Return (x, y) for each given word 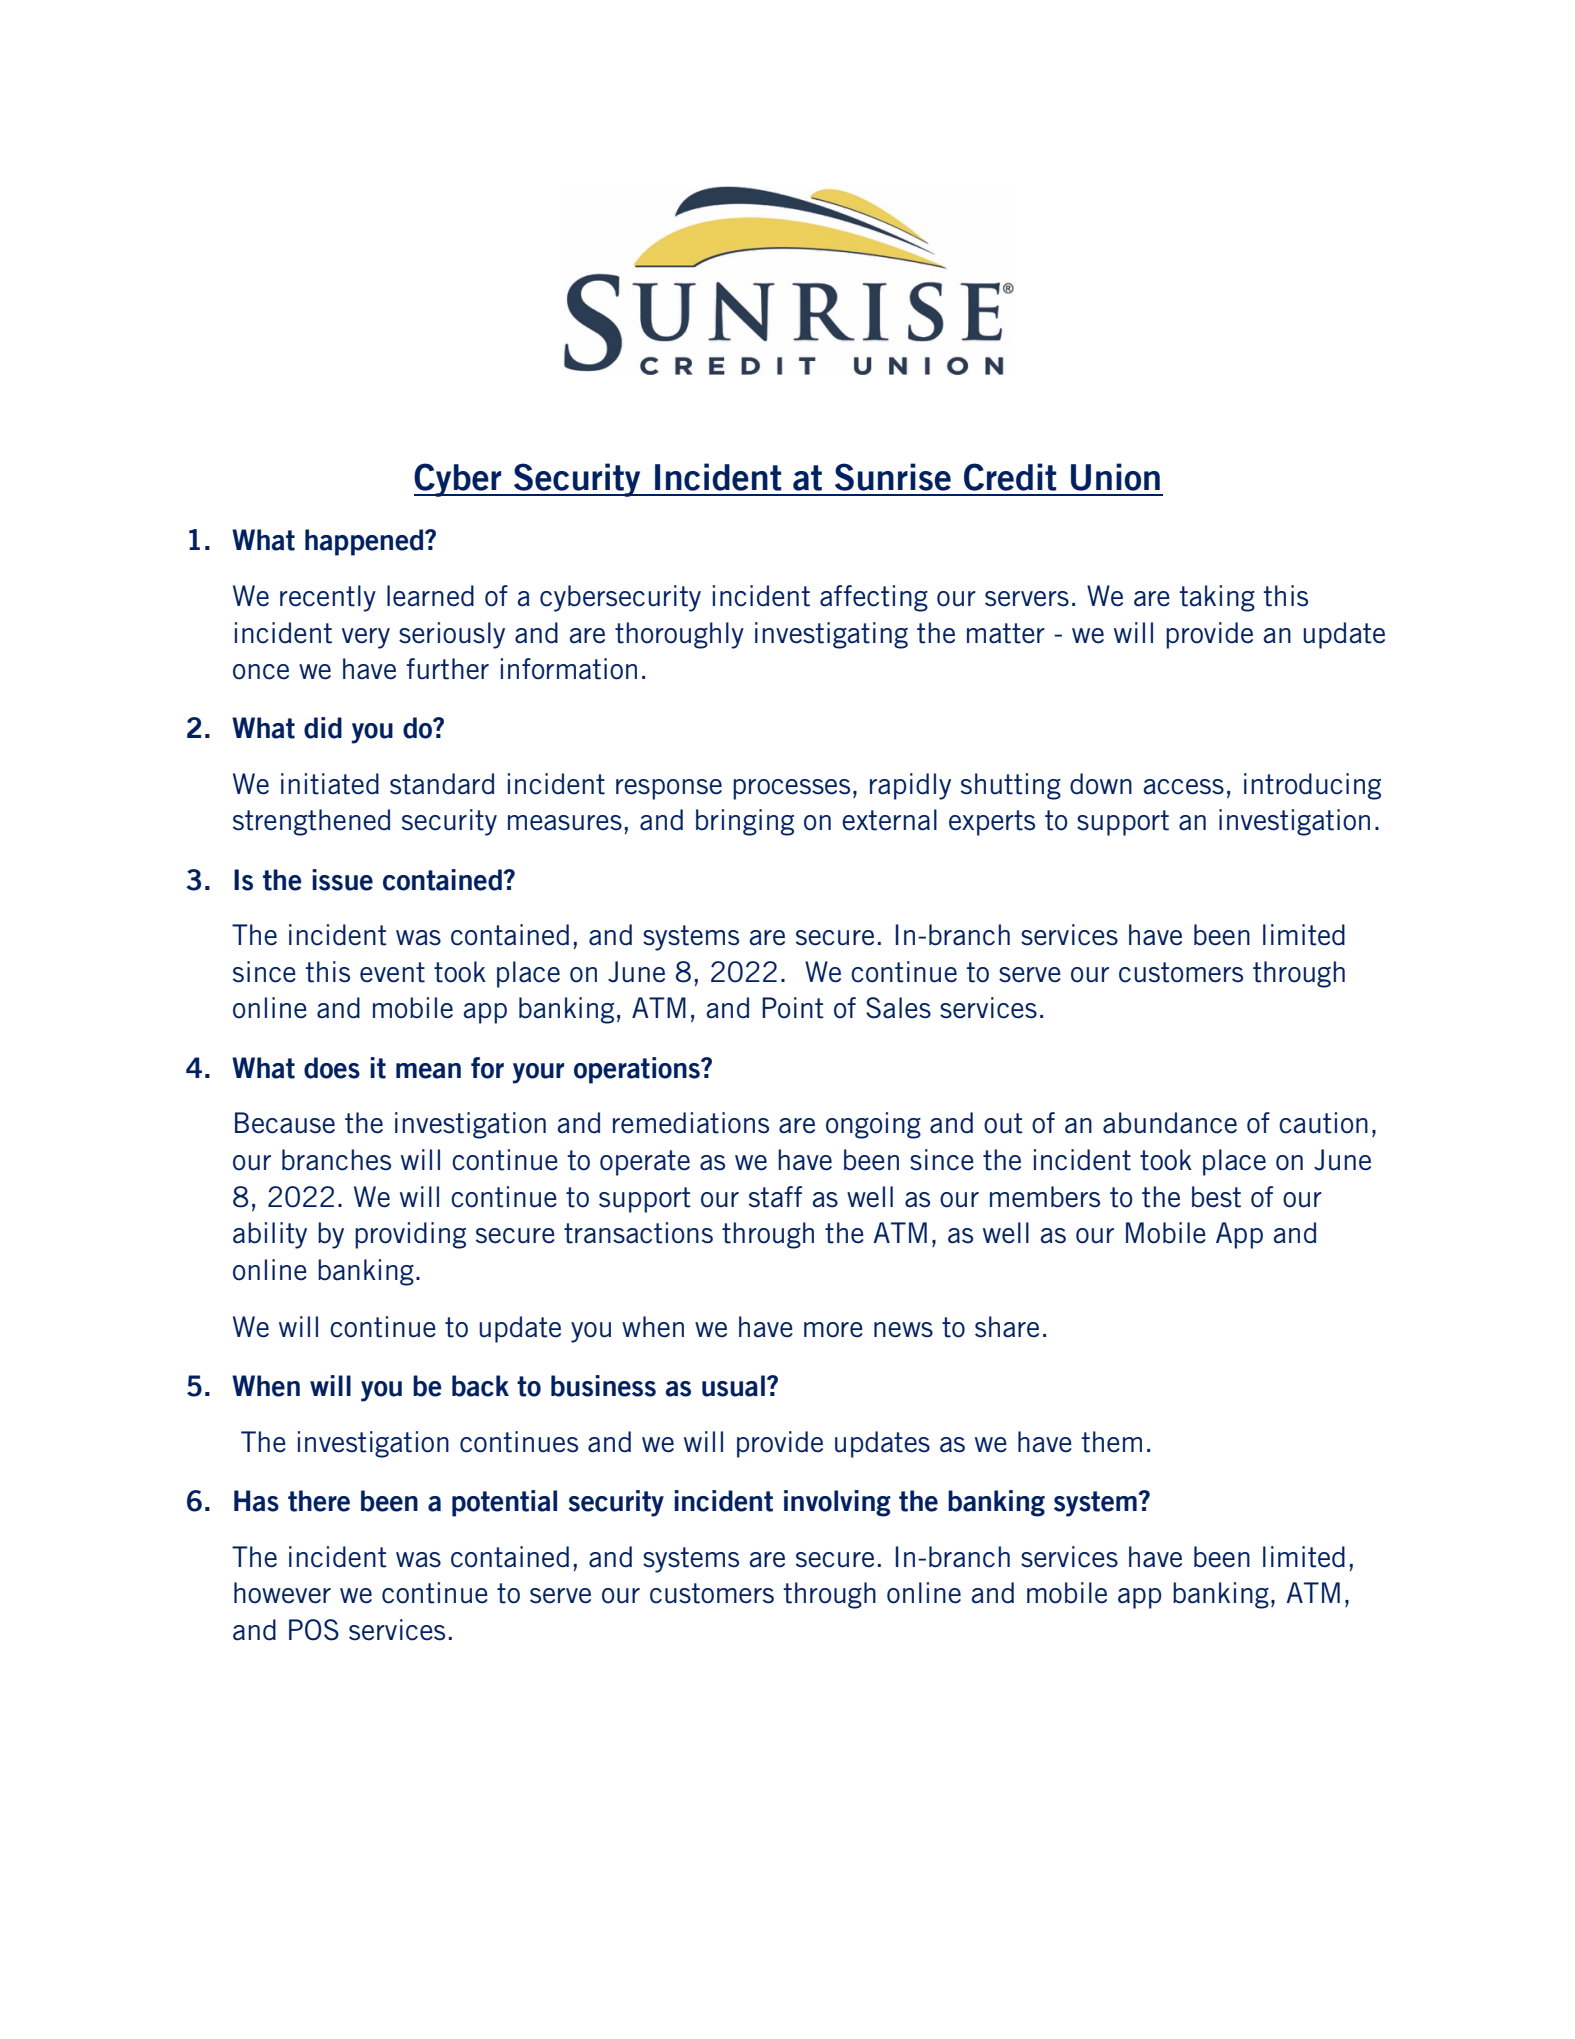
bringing (745, 822)
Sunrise (893, 477)
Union (1115, 477)
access (1183, 787)
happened (365, 542)
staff (775, 1197)
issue (342, 880)
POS (314, 1630)
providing (410, 1235)
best (1216, 1197)
